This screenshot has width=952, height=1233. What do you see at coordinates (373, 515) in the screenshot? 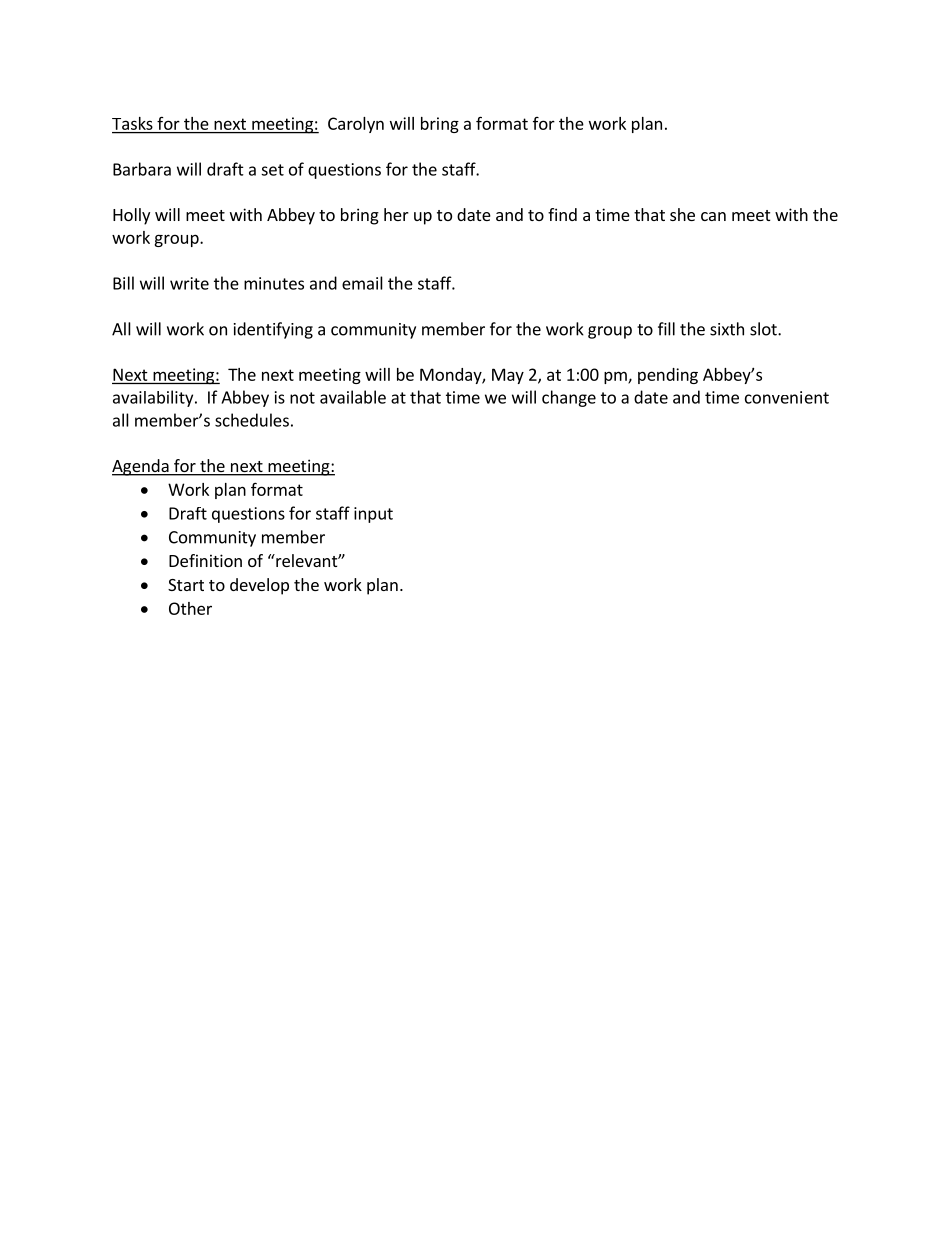
I see `input` at bounding box center [373, 515].
